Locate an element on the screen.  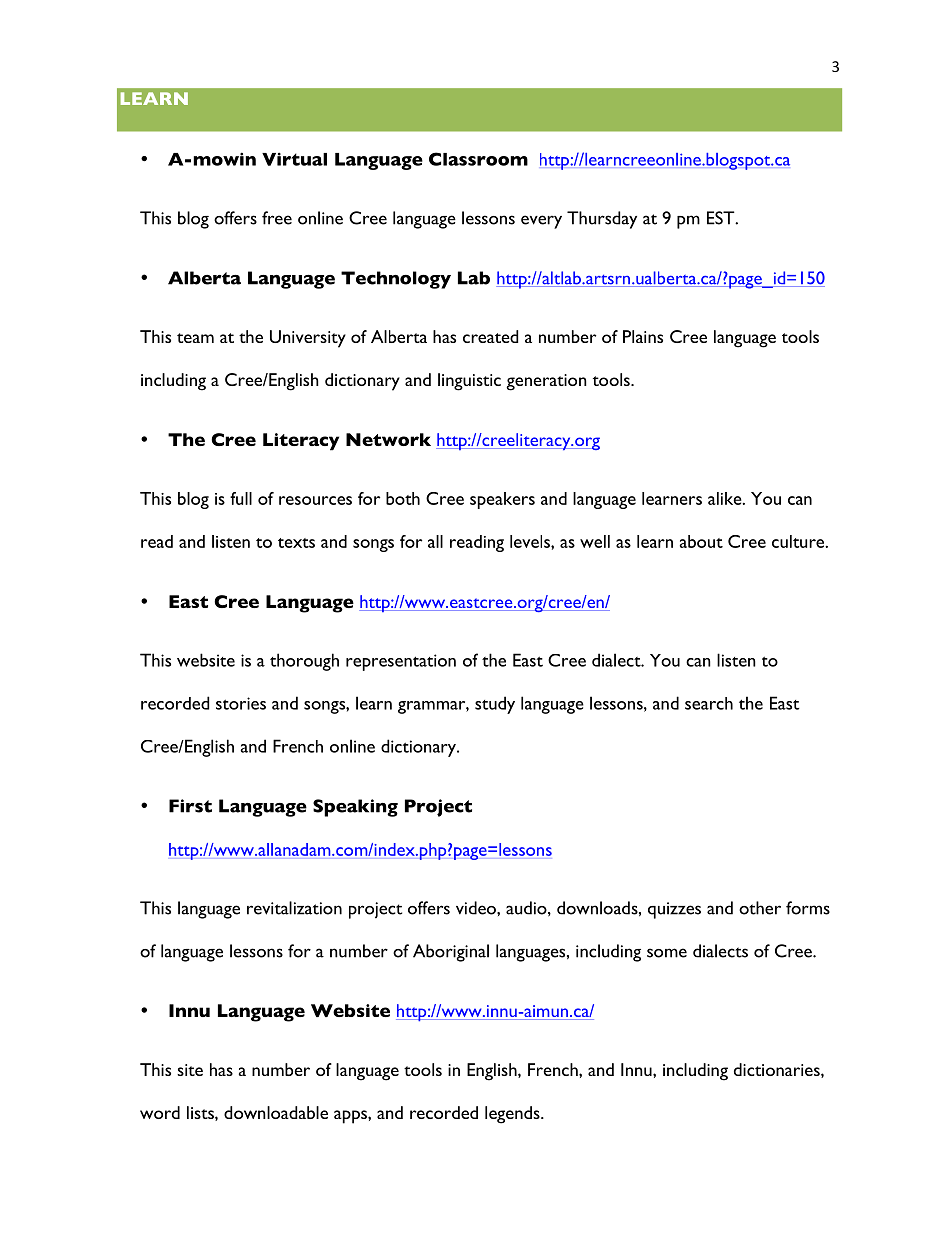
video is located at coordinates (477, 908).
